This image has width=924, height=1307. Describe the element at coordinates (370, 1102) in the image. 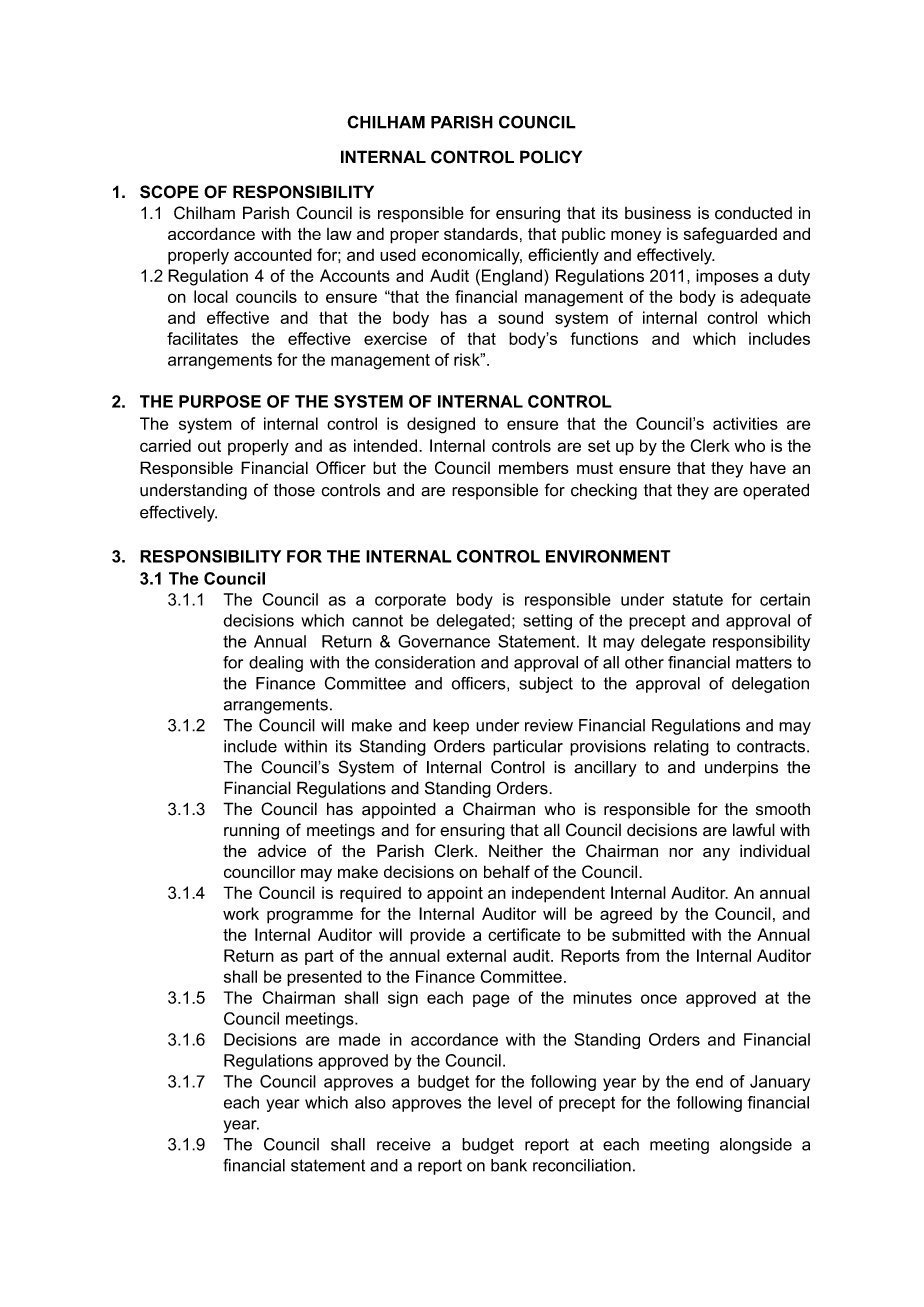

I see `also` at that location.
